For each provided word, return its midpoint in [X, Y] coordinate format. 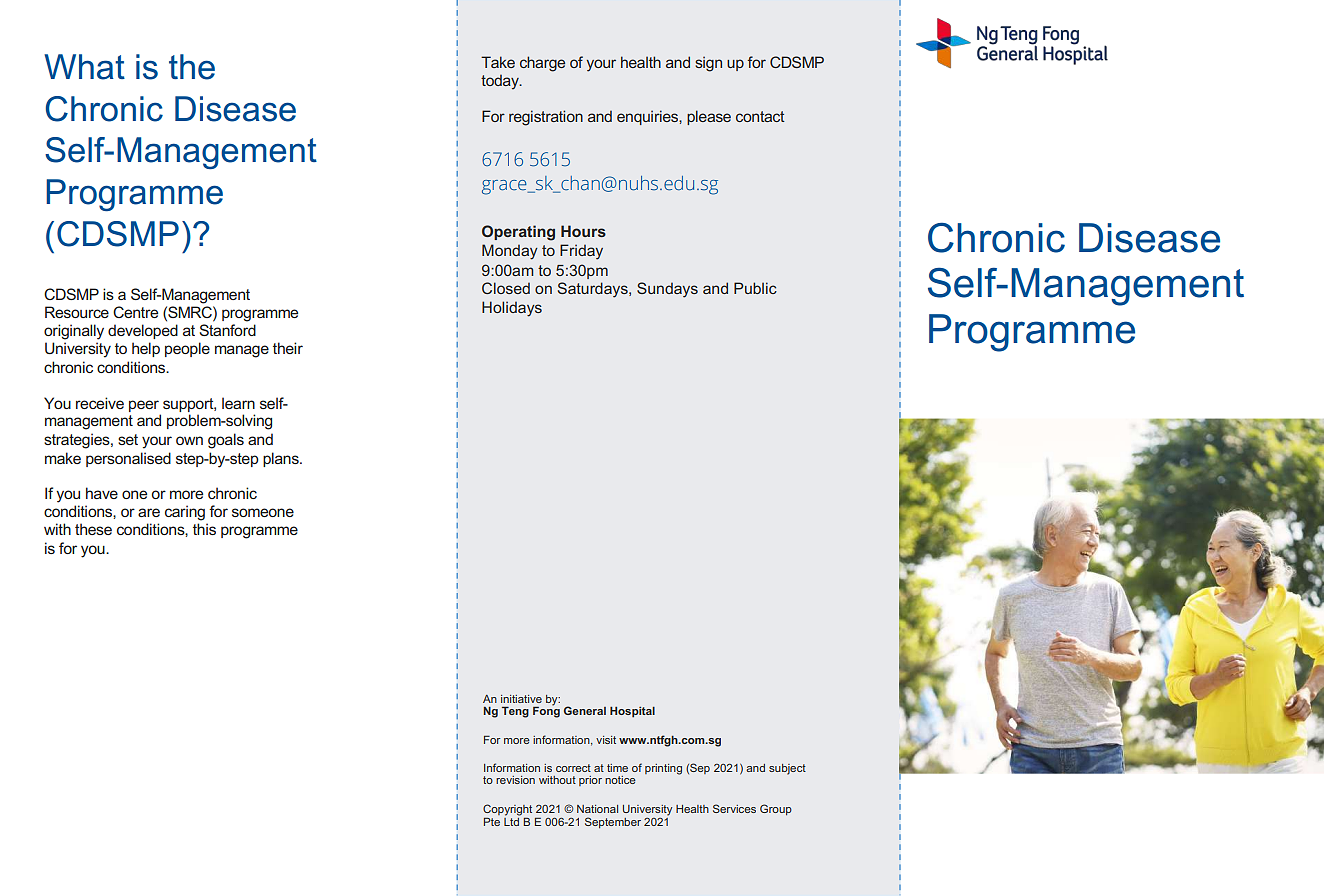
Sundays [667, 290]
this [204, 529]
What [84, 67]
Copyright [507, 811]
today [501, 82]
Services [734, 808]
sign [708, 64]
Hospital [632, 712]
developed [143, 331]
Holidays [512, 309]
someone [263, 512]
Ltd [512, 820]
